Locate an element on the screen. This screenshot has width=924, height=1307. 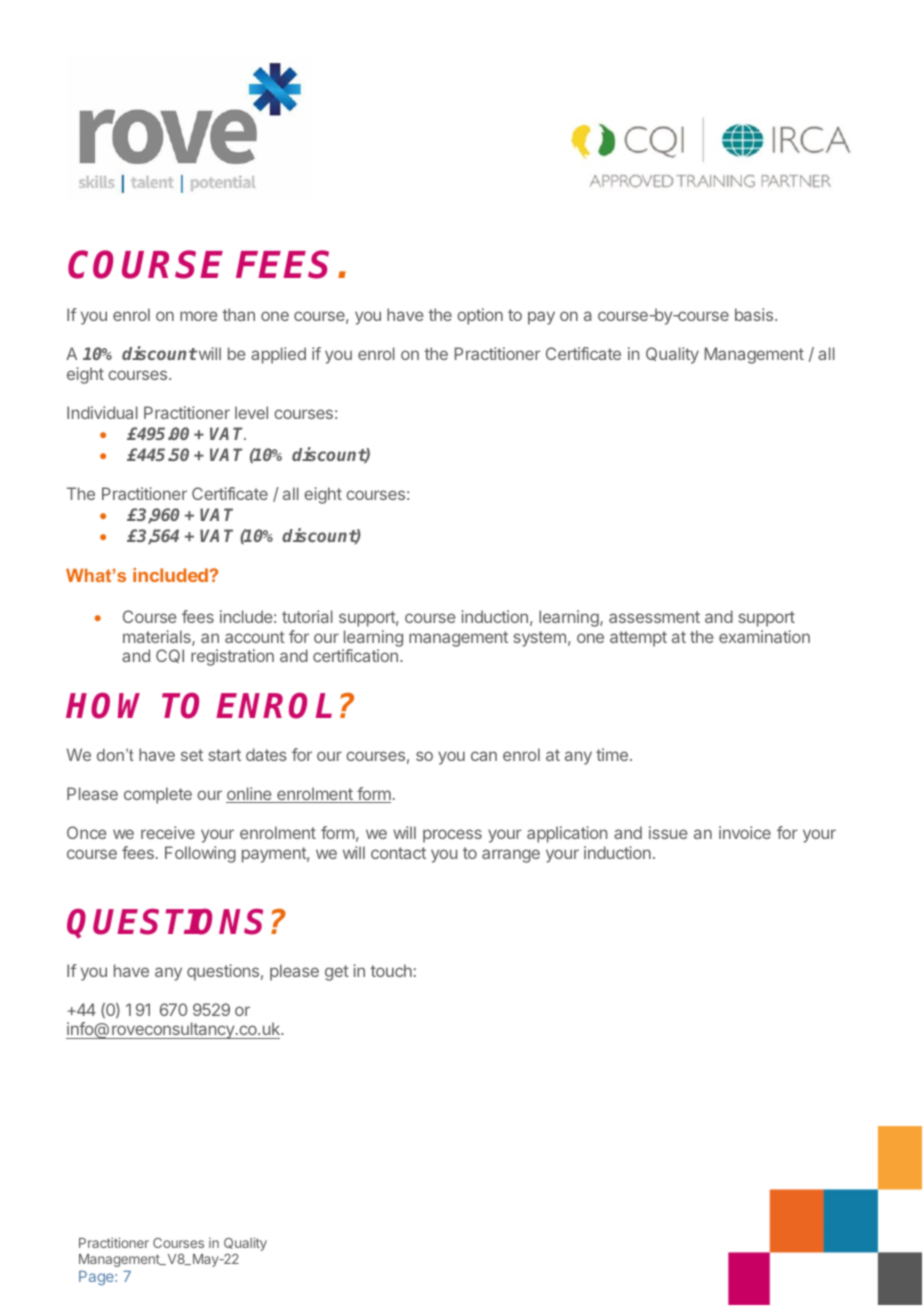
option is located at coordinates (480, 316).
